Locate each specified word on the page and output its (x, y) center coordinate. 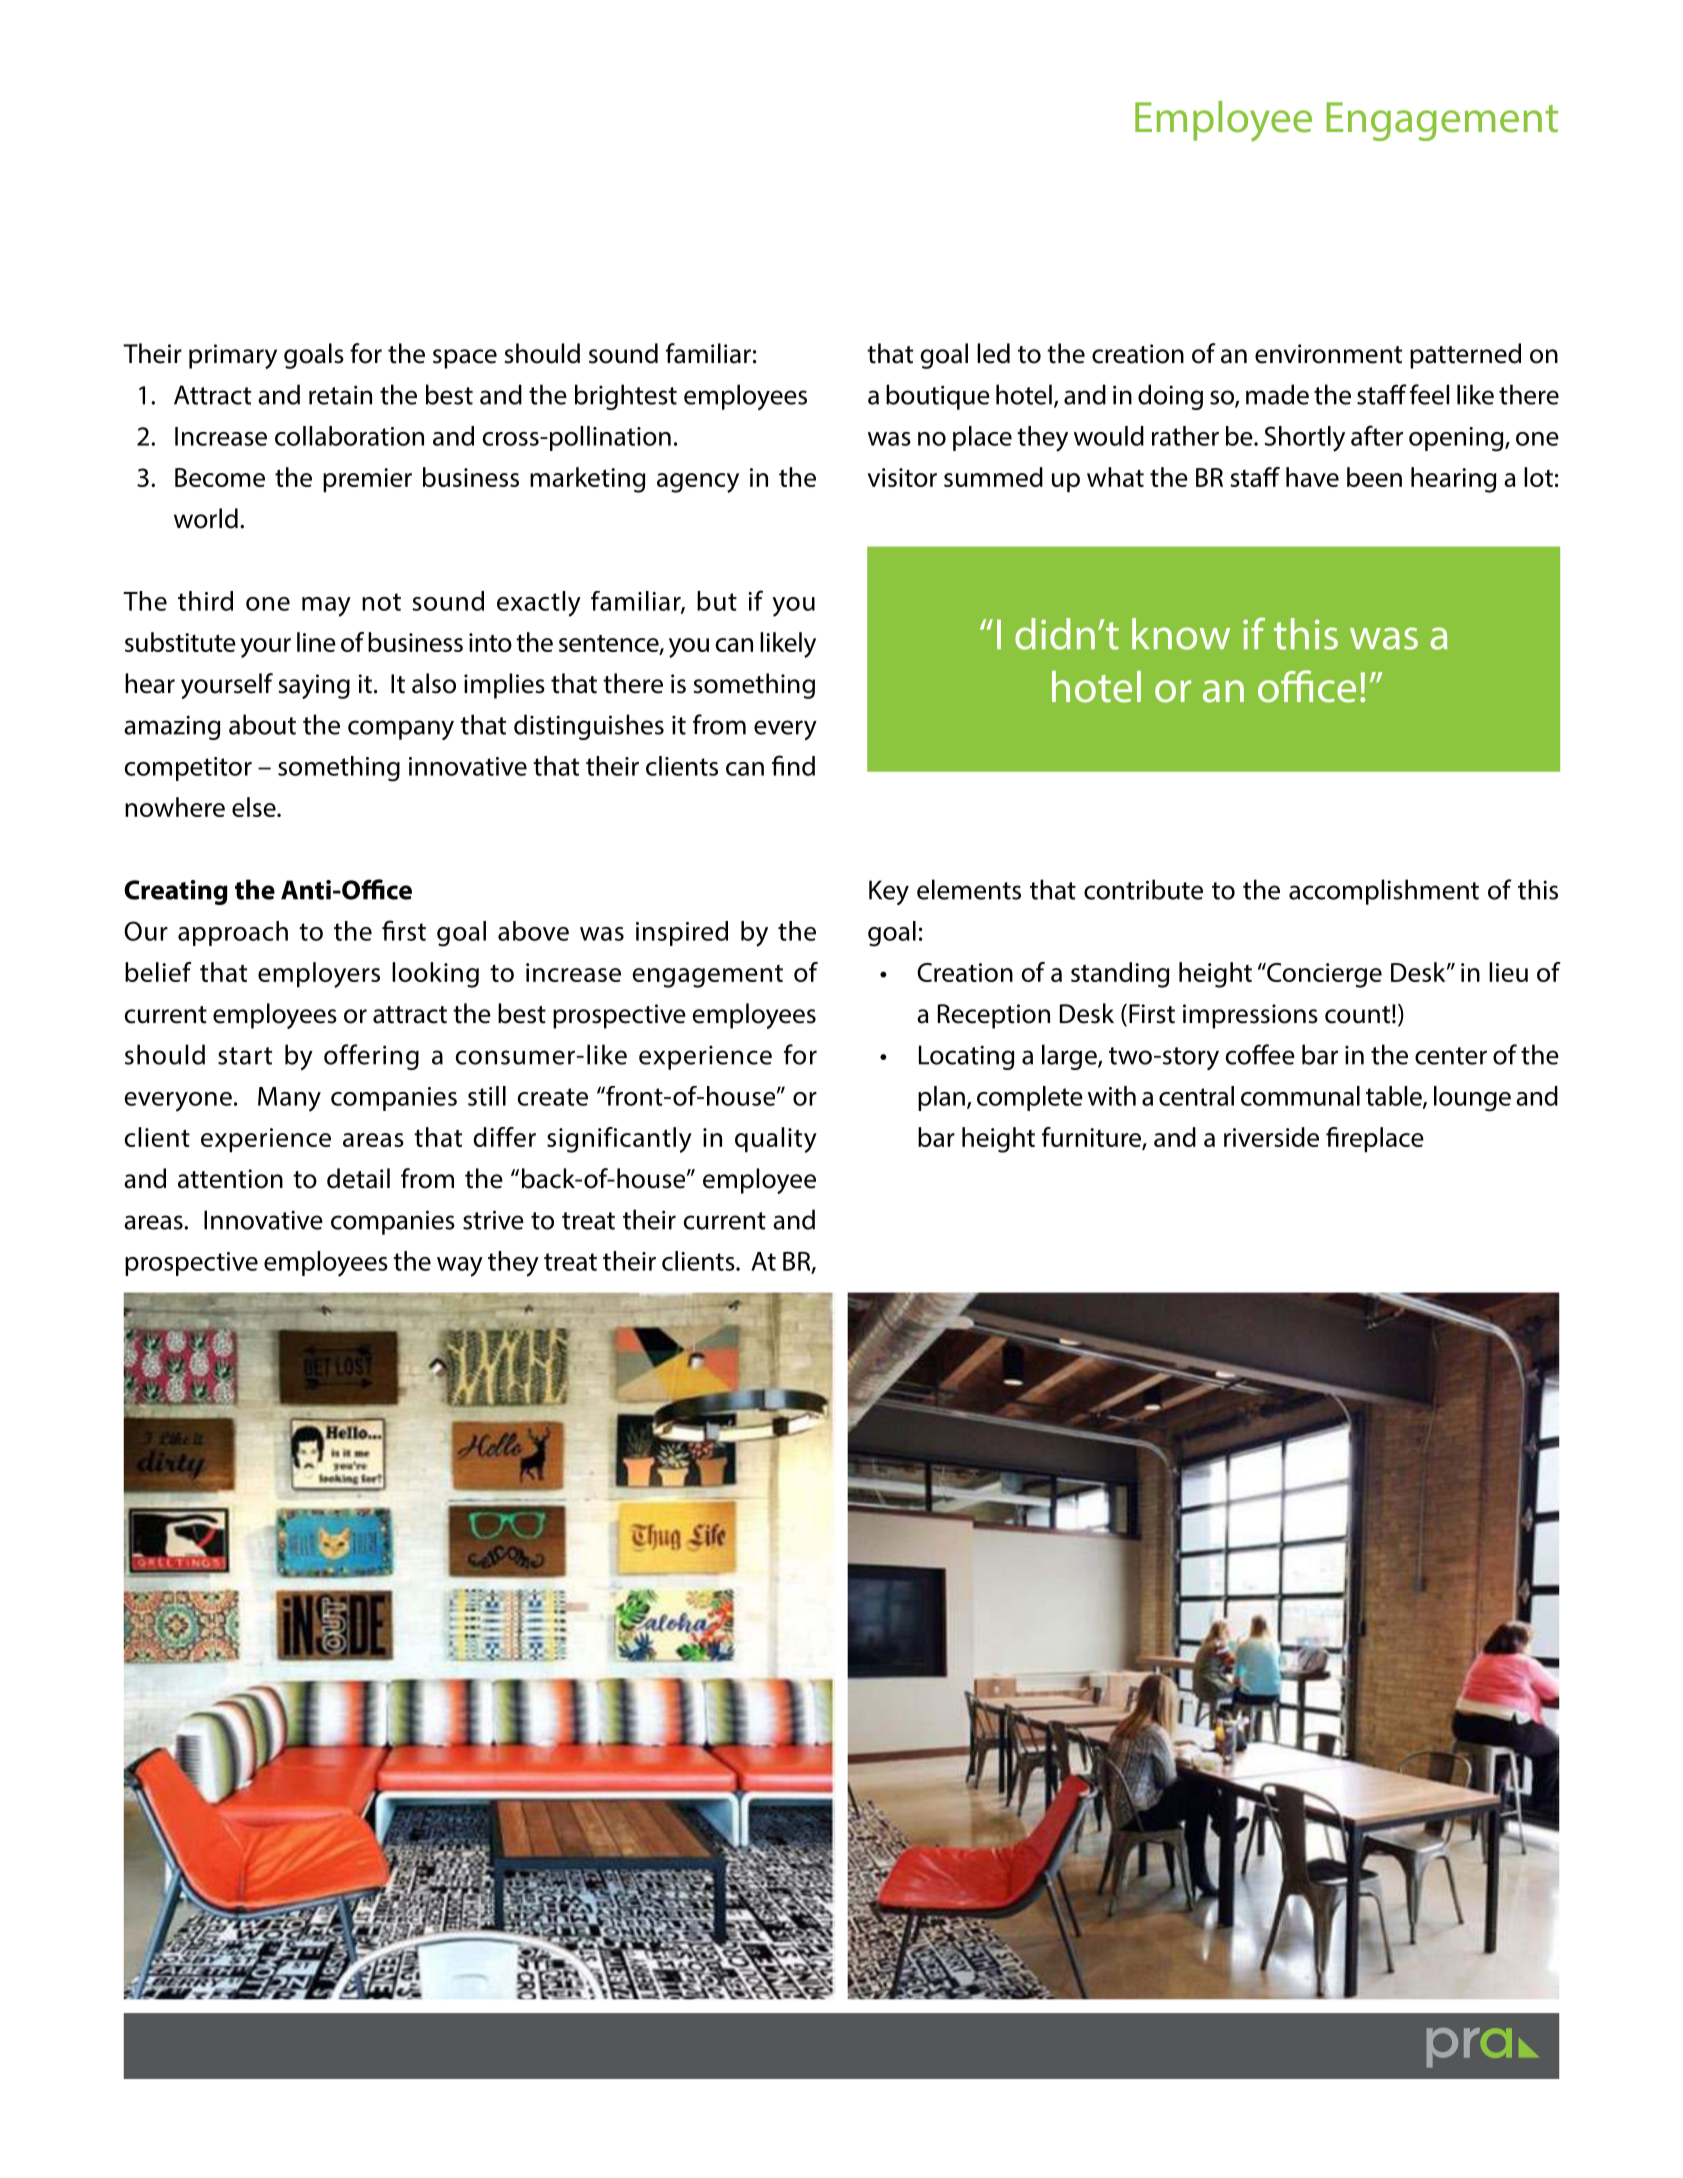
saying (314, 686)
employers (319, 975)
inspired (682, 933)
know (1181, 634)
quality (776, 1140)
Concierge (1323, 975)
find (793, 765)
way (460, 1267)
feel (1429, 394)
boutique (938, 397)
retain (340, 395)
